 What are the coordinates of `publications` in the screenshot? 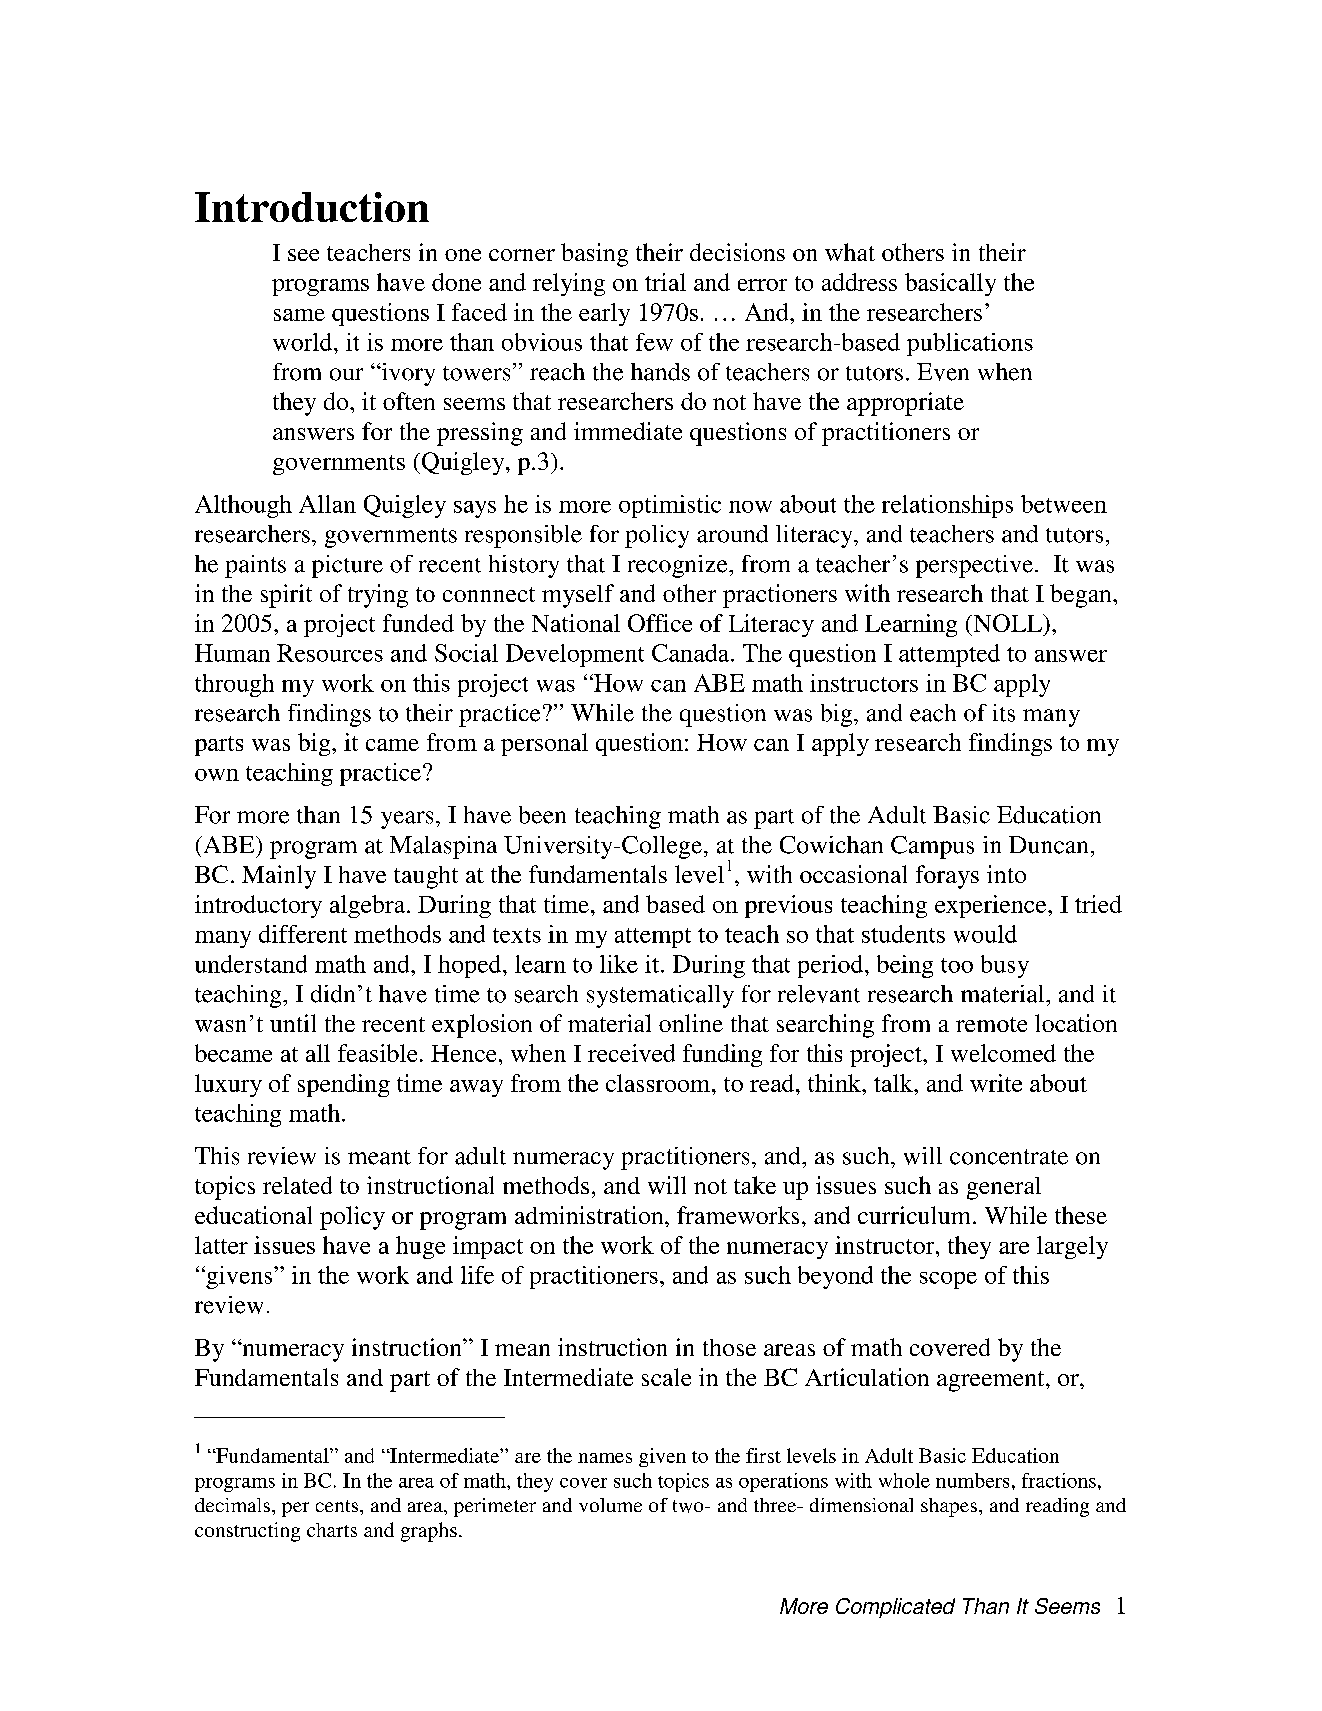 It's located at (970, 344).
